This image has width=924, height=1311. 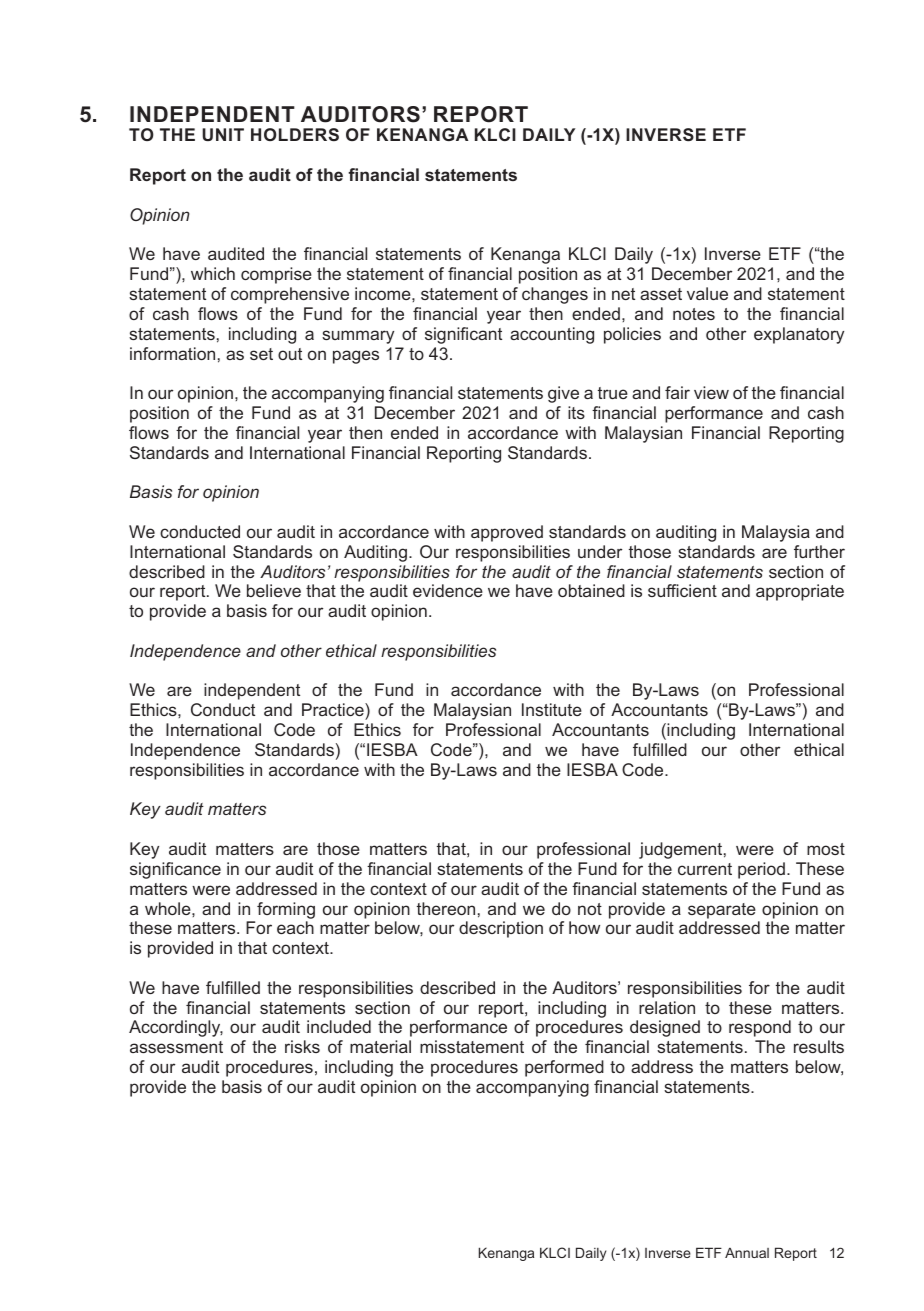 I want to click on each, so click(x=295, y=927).
